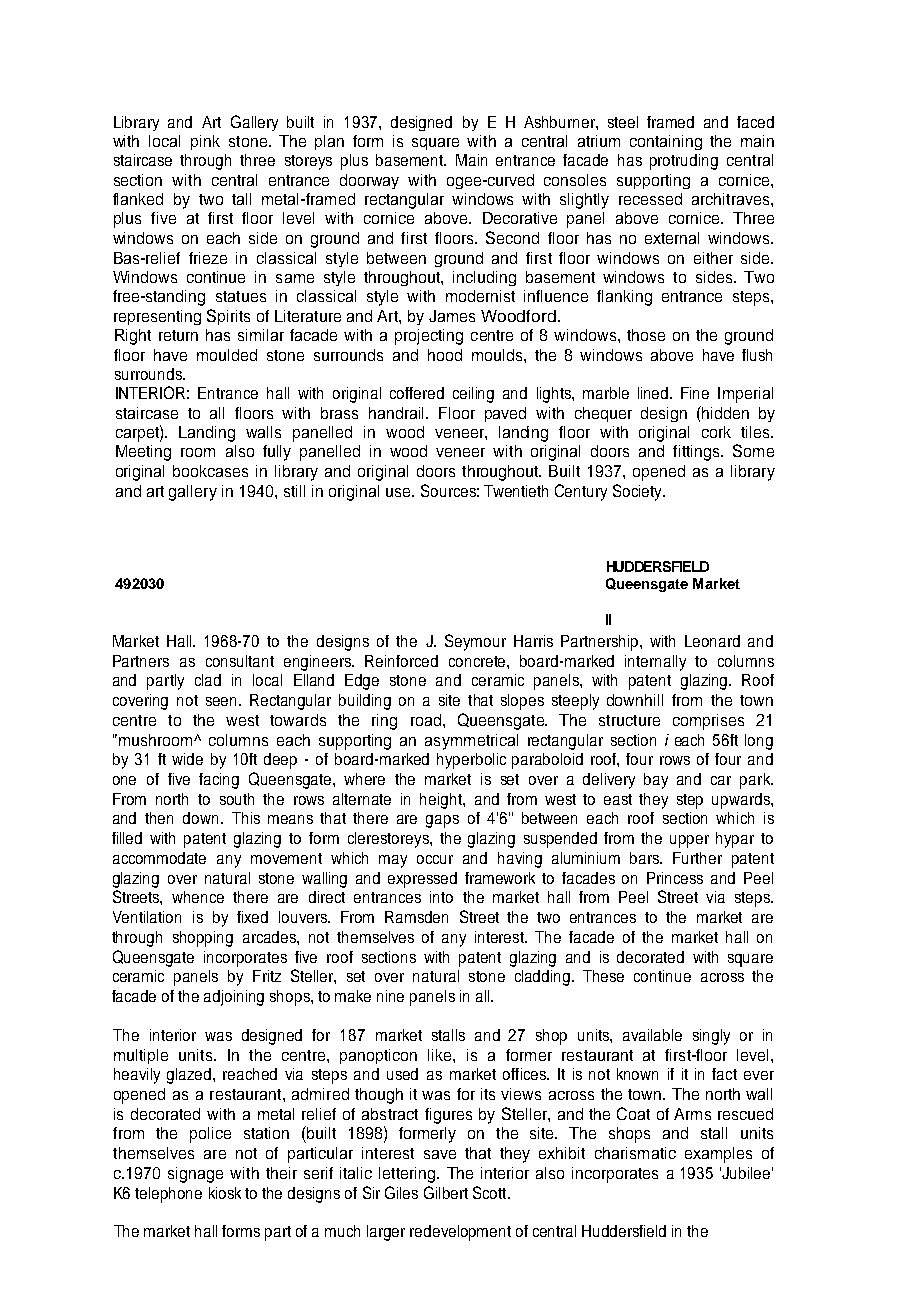 The height and width of the page is (1308, 924). What do you see at coordinates (473, 395) in the page?
I see `ceiling` at bounding box center [473, 395].
